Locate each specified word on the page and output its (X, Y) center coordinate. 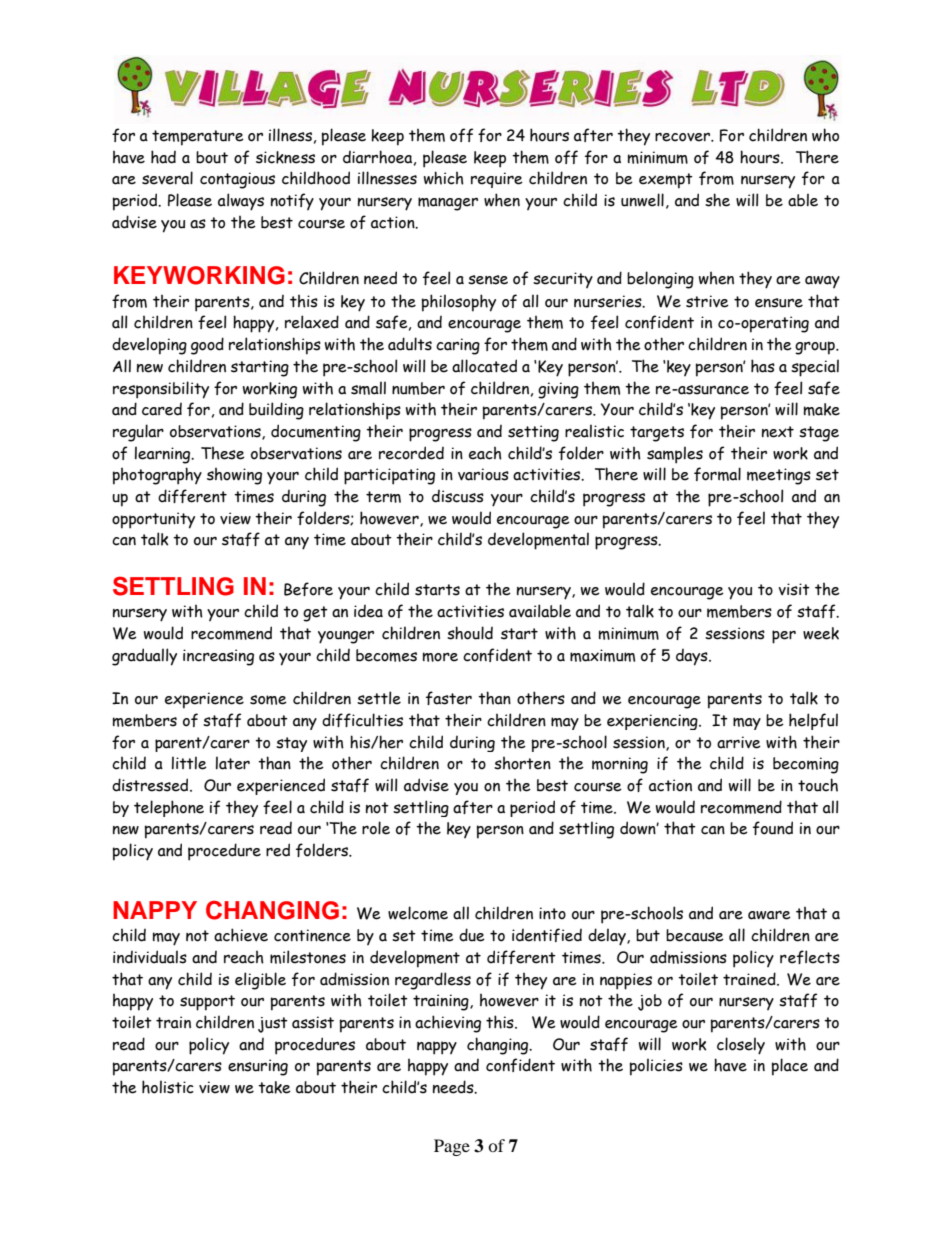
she (717, 200)
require (497, 180)
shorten (522, 763)
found (773, 828)
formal (717, 474)
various (483, 474)
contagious (237, 180)
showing (234, 476)
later (233, 763)
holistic (168, 1087)
